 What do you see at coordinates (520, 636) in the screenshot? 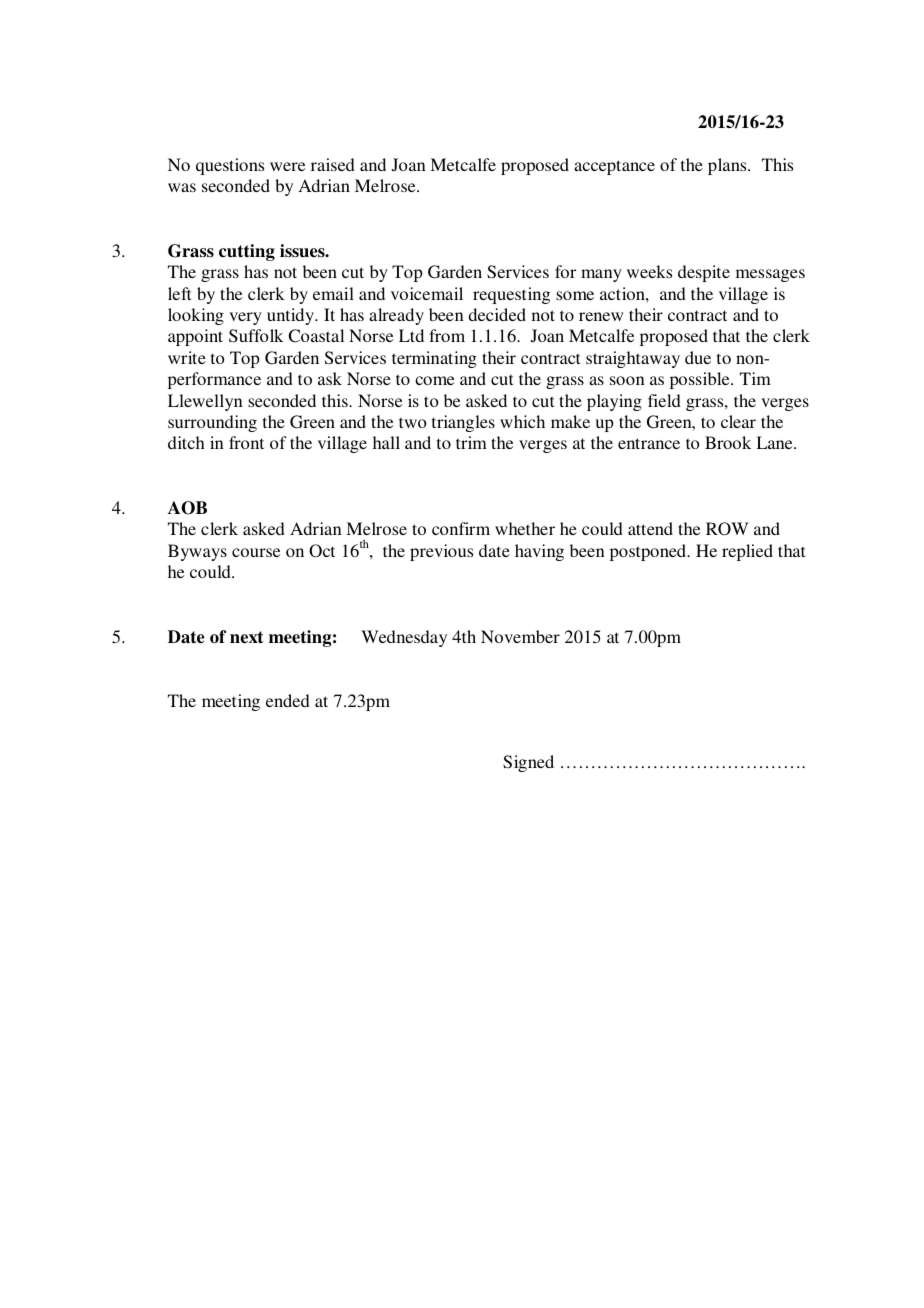
I see `November` at bounding box center [520, 636].
